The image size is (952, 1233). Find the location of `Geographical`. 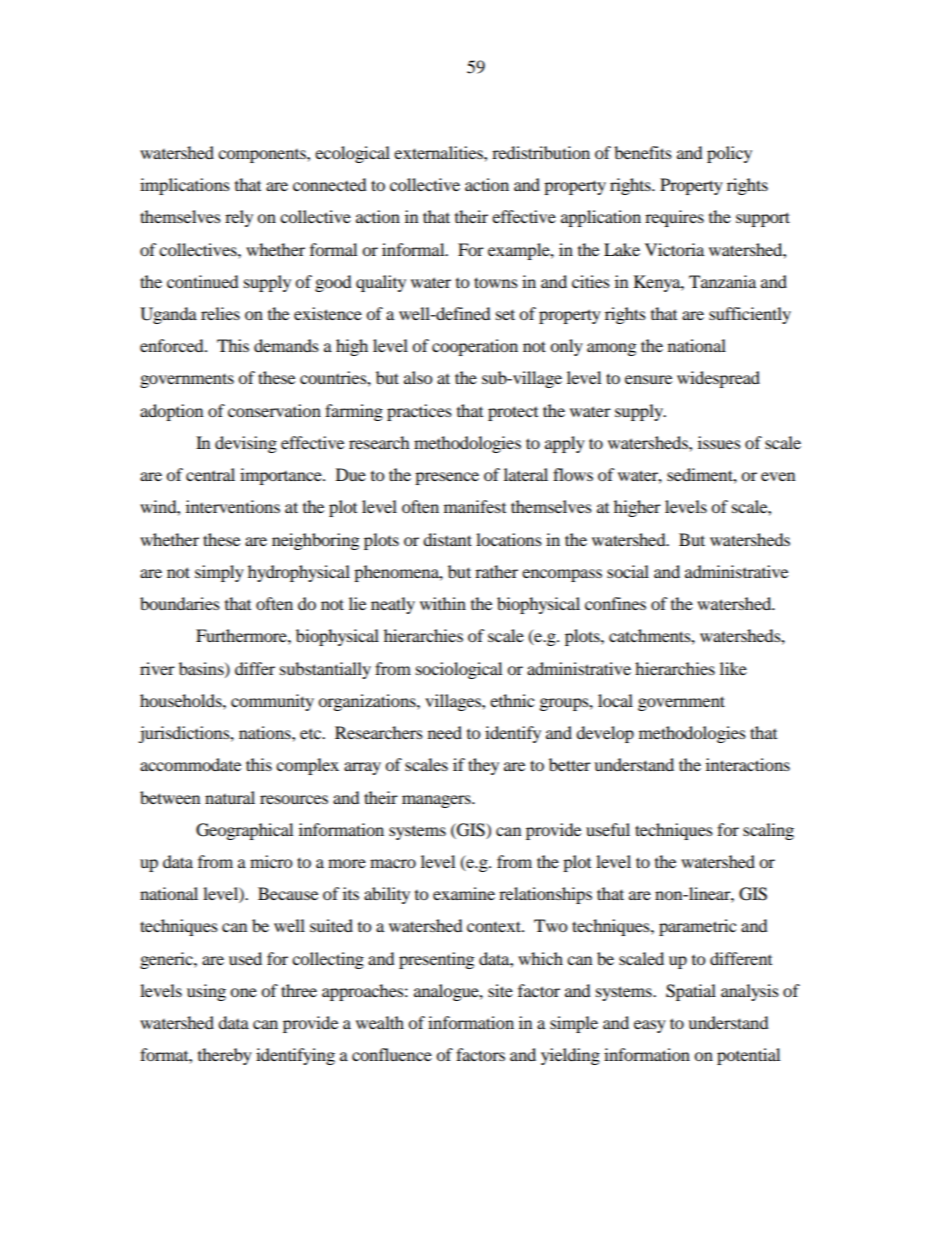

Geographical is located at coordinates (244, 831).
